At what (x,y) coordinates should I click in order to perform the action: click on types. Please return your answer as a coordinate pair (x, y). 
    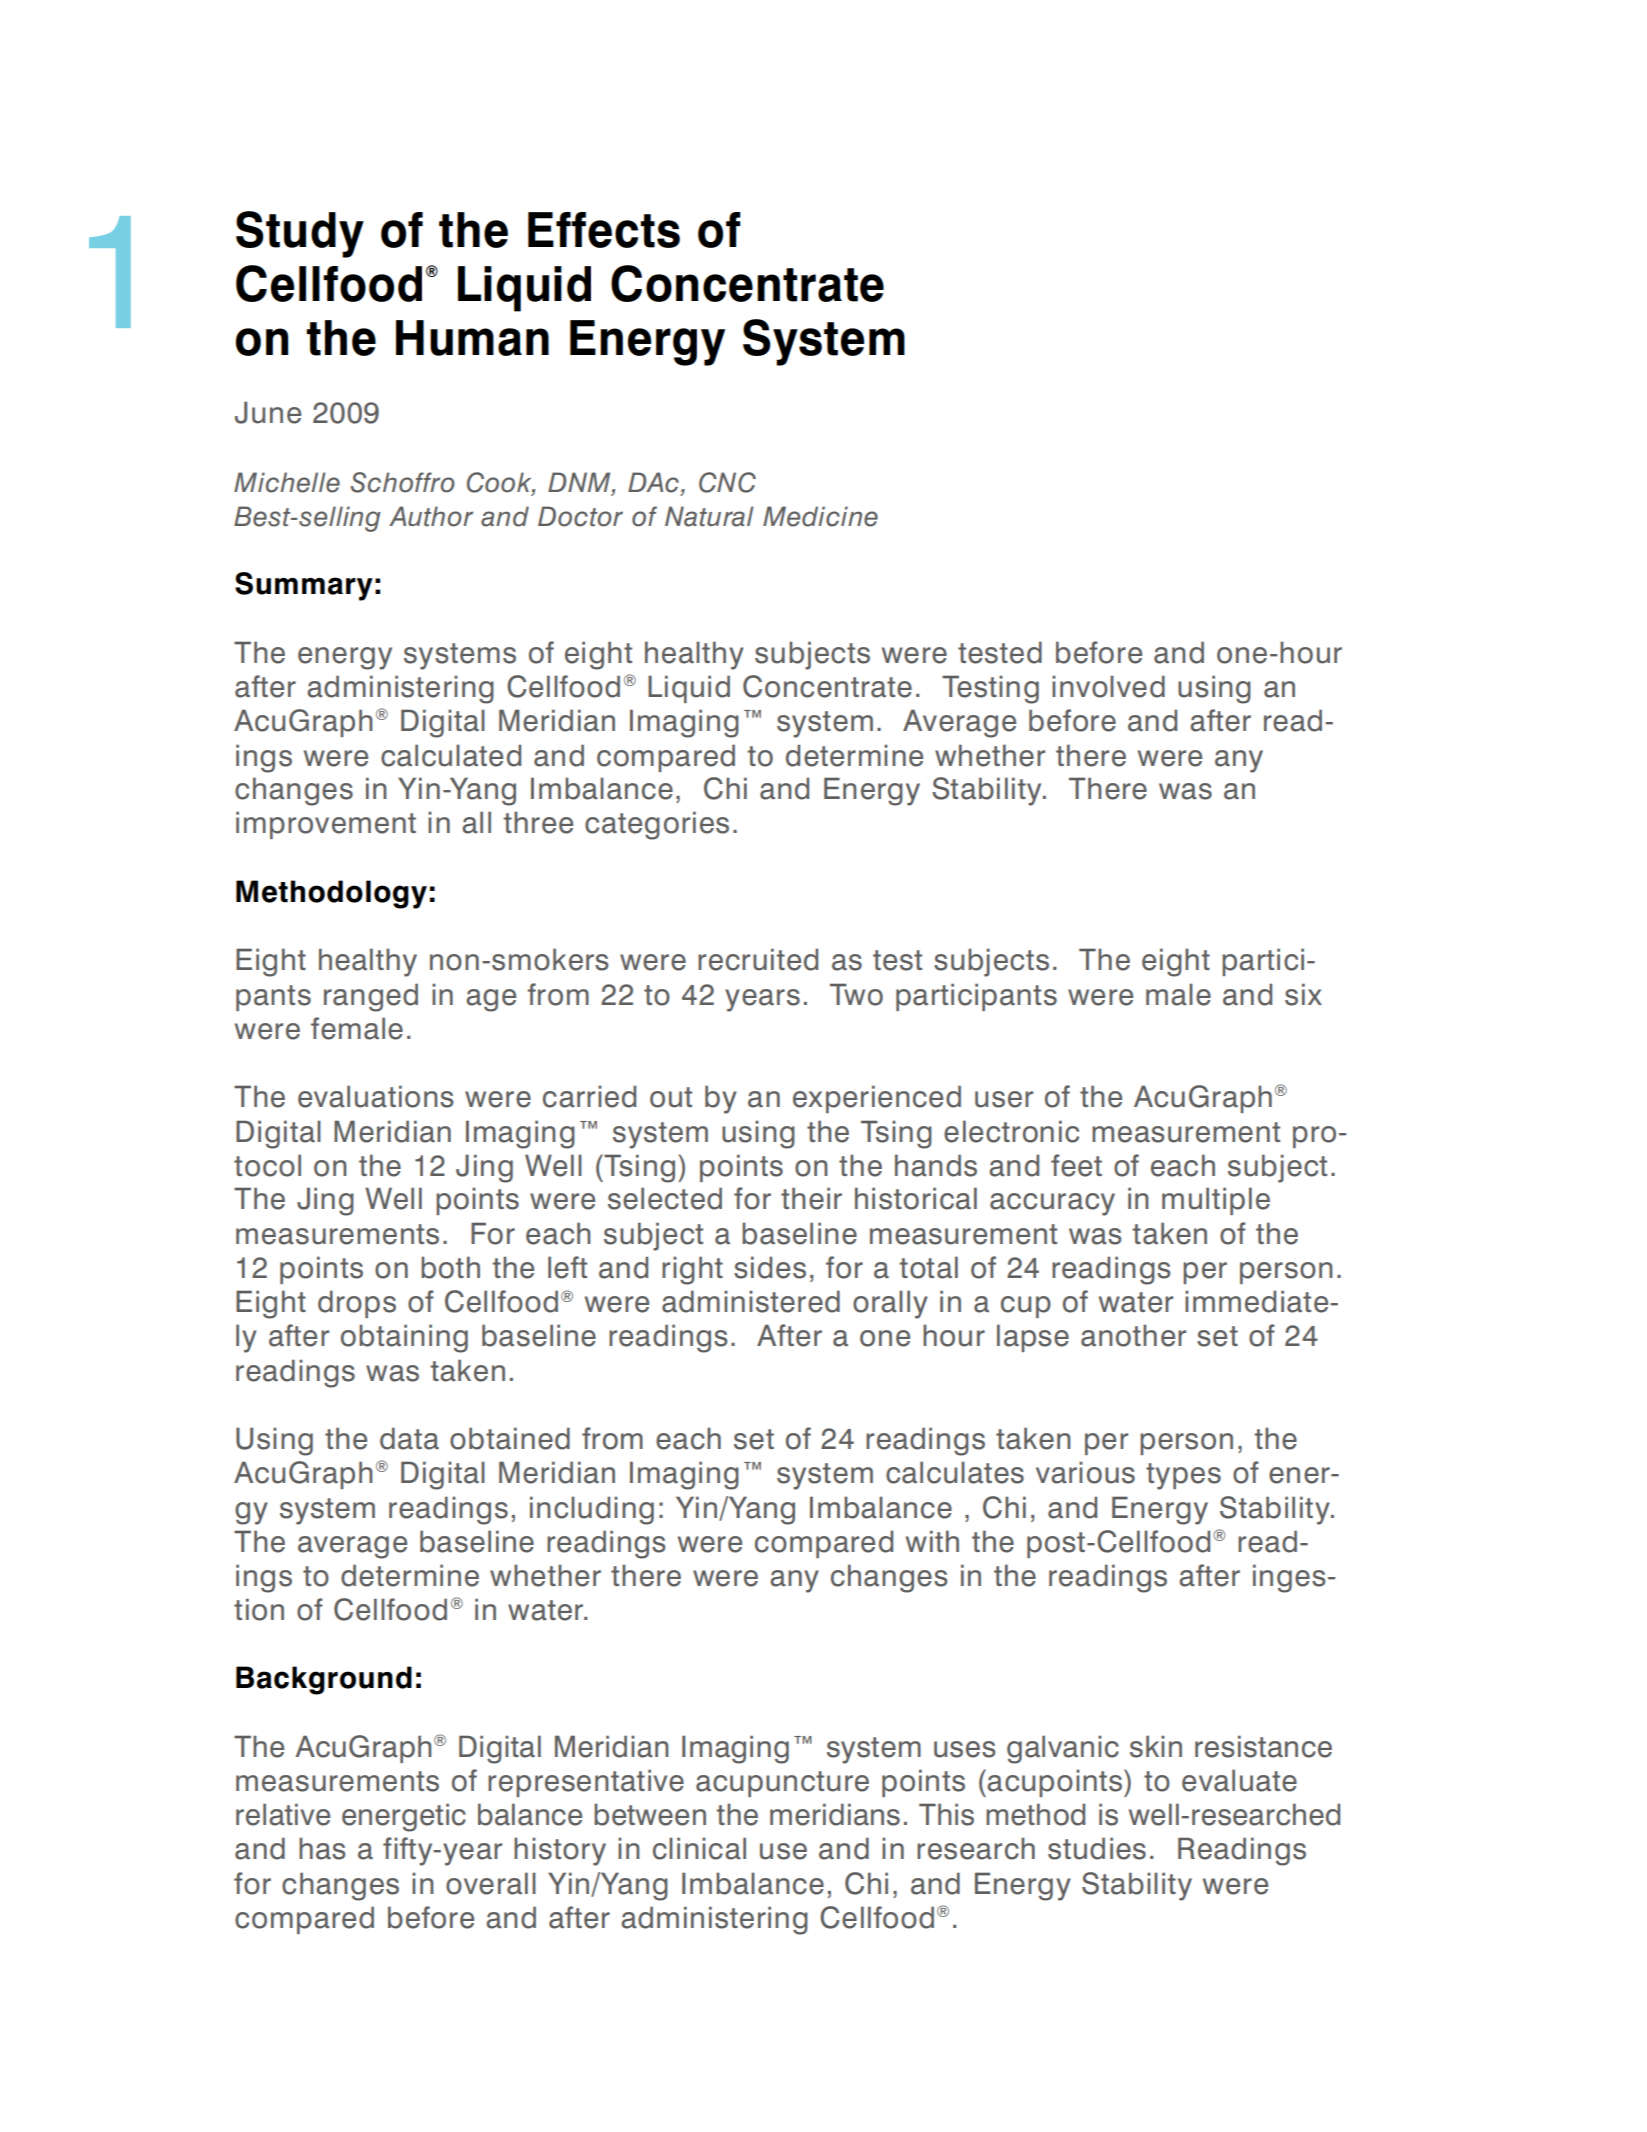
    Looking at the image, I should click on (1183, 1476).
